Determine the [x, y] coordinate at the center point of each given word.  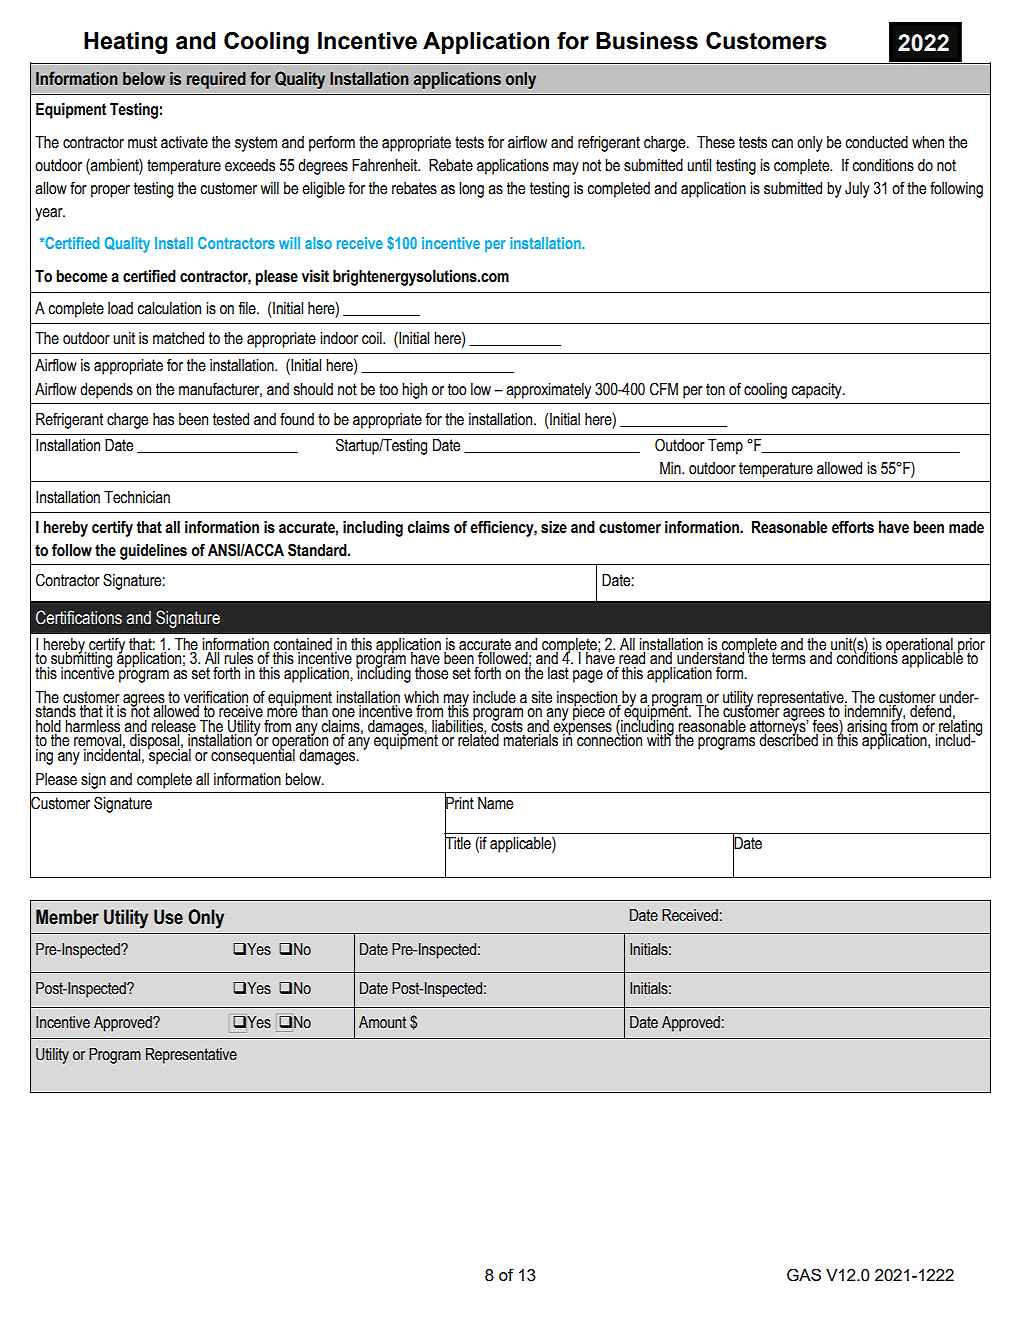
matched [178, 338]
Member [67, 917]
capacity [817, 391]
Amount [382, 1022]
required [216, 80]
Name [495, 803]
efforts [853, 527]
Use [168, 917]
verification [216, 698]
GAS [804, 1275]
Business [647, 41]
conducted [876, 142]
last [558, 672]
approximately [548, 391]
